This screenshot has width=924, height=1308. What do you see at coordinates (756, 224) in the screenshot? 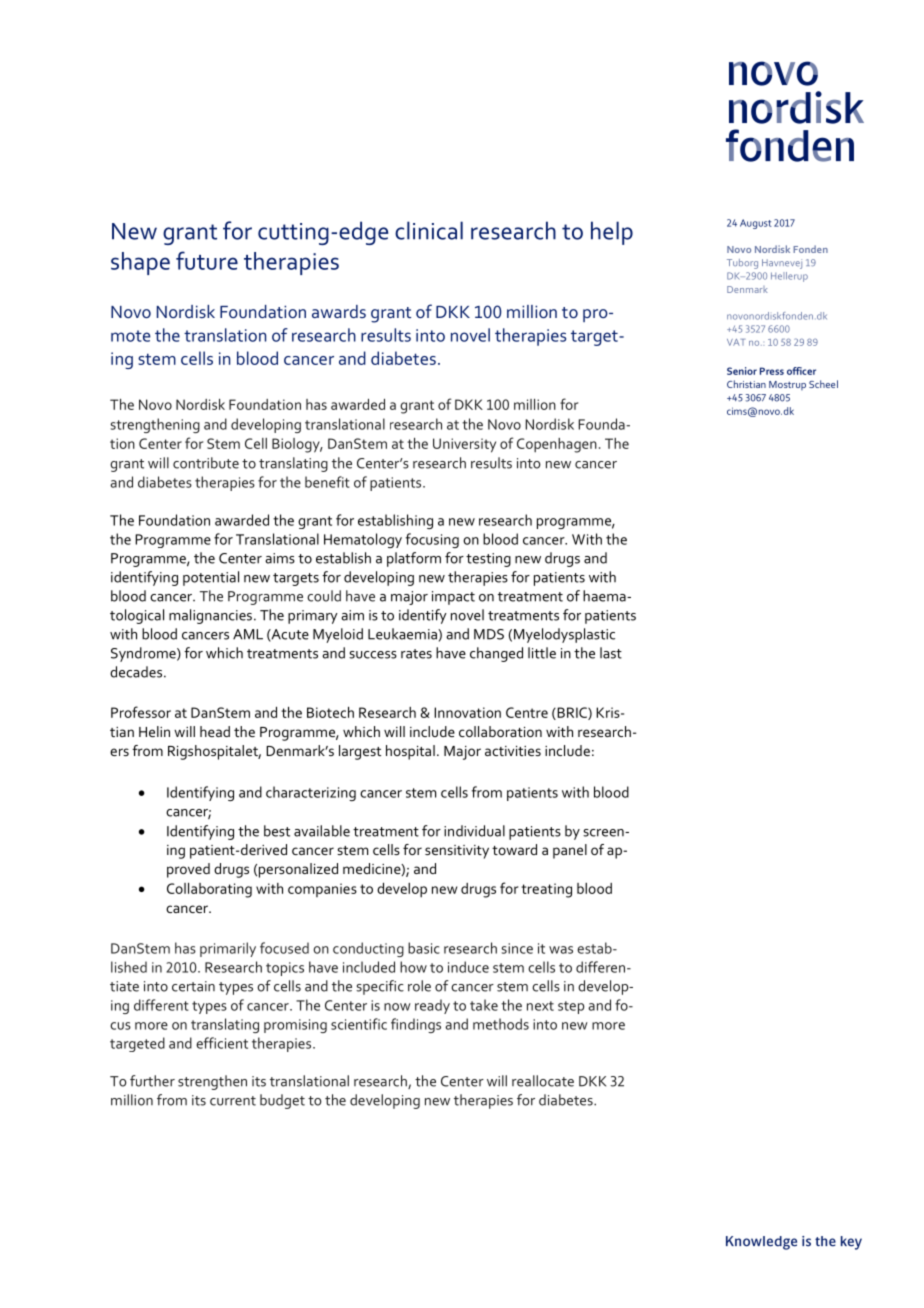
I see `August` at bounding box center [756, 224].
